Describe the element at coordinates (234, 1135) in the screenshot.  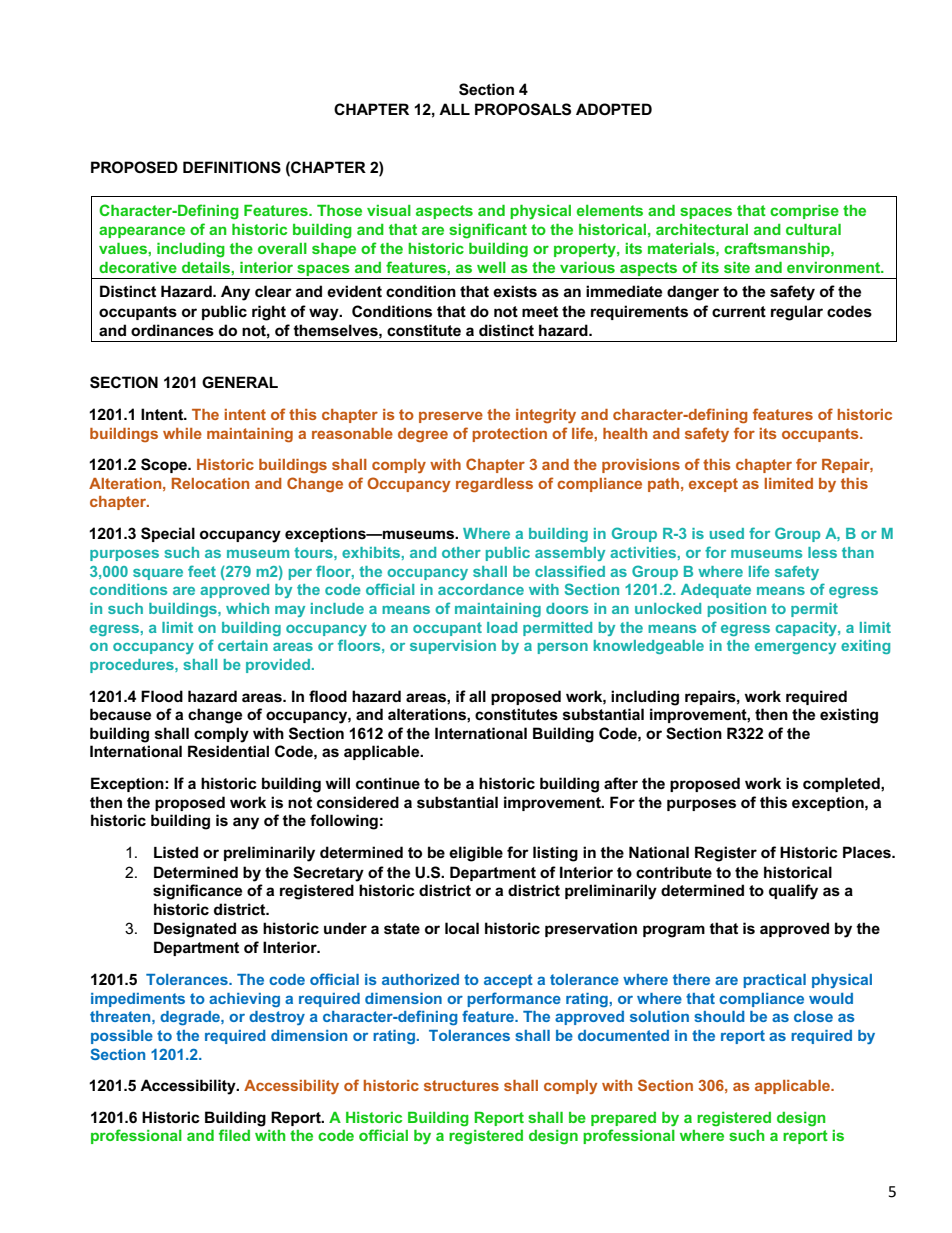
I see `filed` at that location.
